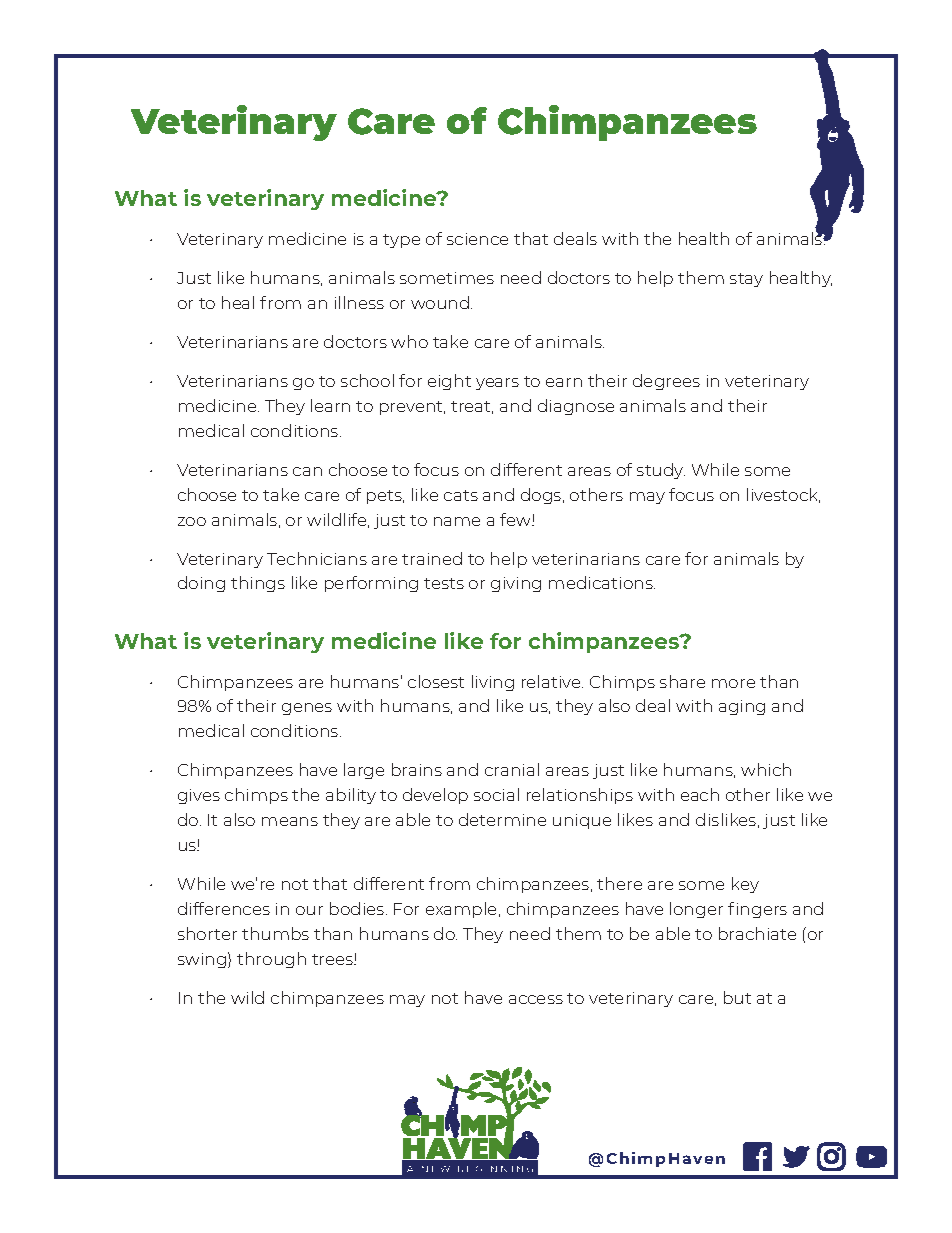  What do you see at coordinates (258, 584) in the screenshot?
I see `things` at bounding box center [258, 584].
